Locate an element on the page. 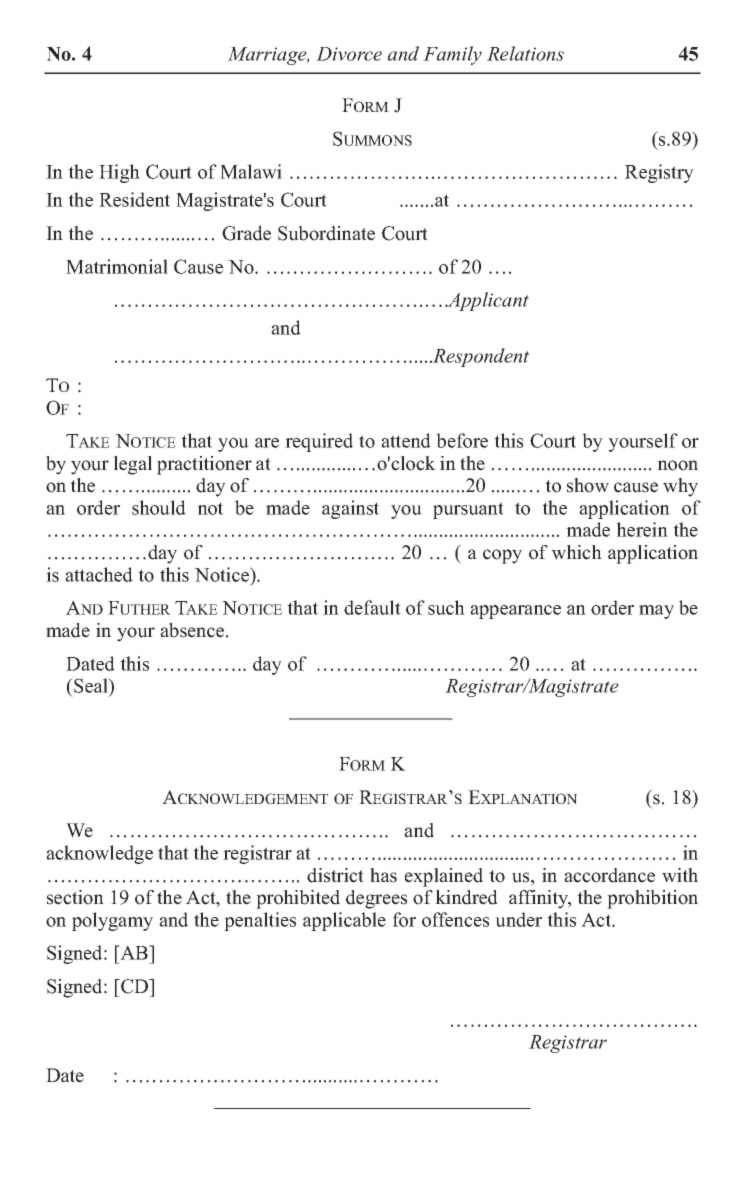  should is located at coordinates (159, 507).
